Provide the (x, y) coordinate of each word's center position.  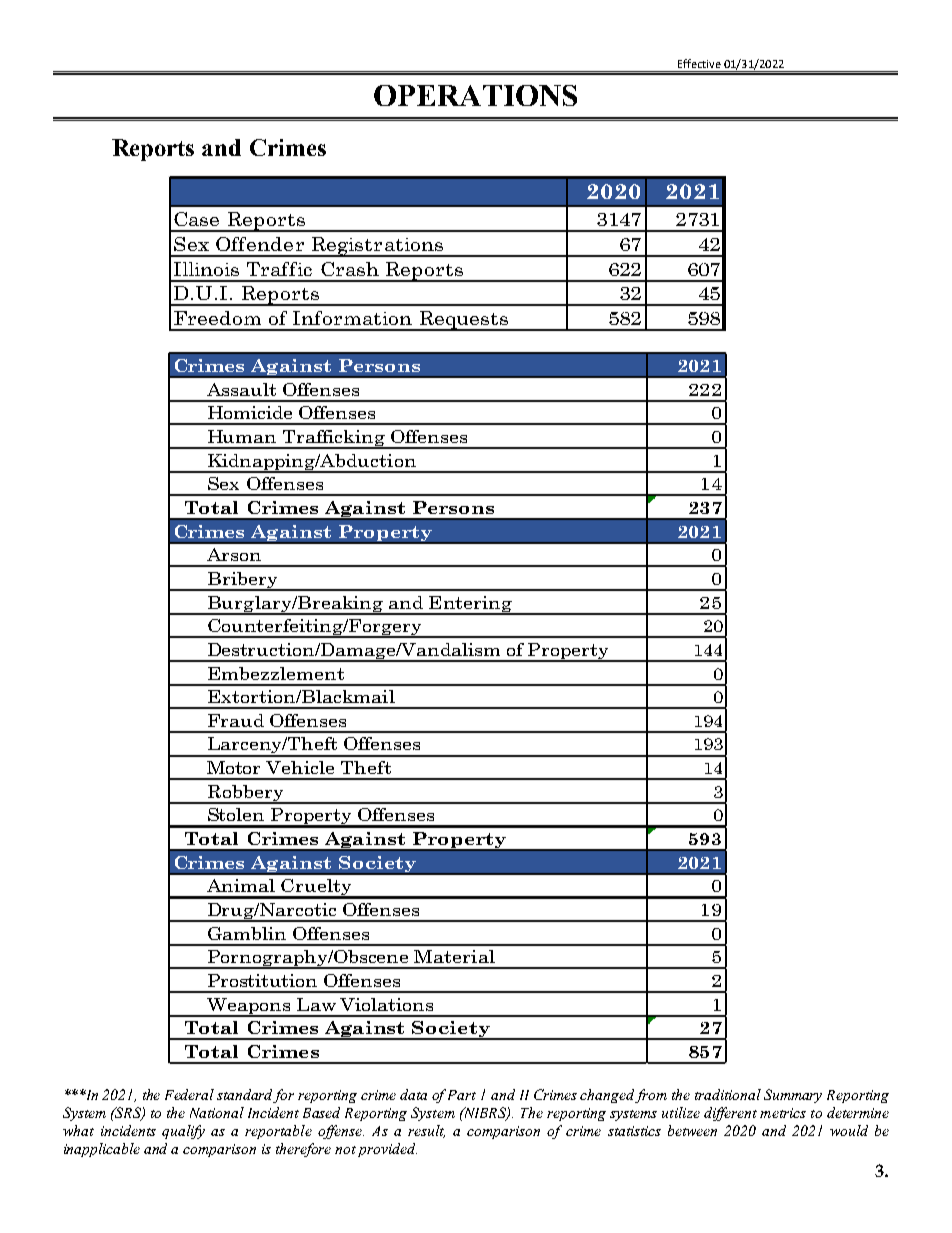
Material (454, 956)
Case (196, 219)
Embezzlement (276, 673)
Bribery (242, 581)
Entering (471, 605)
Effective (699, 63)
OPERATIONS (475, 95)
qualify (183, 1132)
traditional (728, 1094)
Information (352, 318)
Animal (241, 885)
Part (462, 1095)
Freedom (217, 318)
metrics (783, 1113)
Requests (463, 321)
